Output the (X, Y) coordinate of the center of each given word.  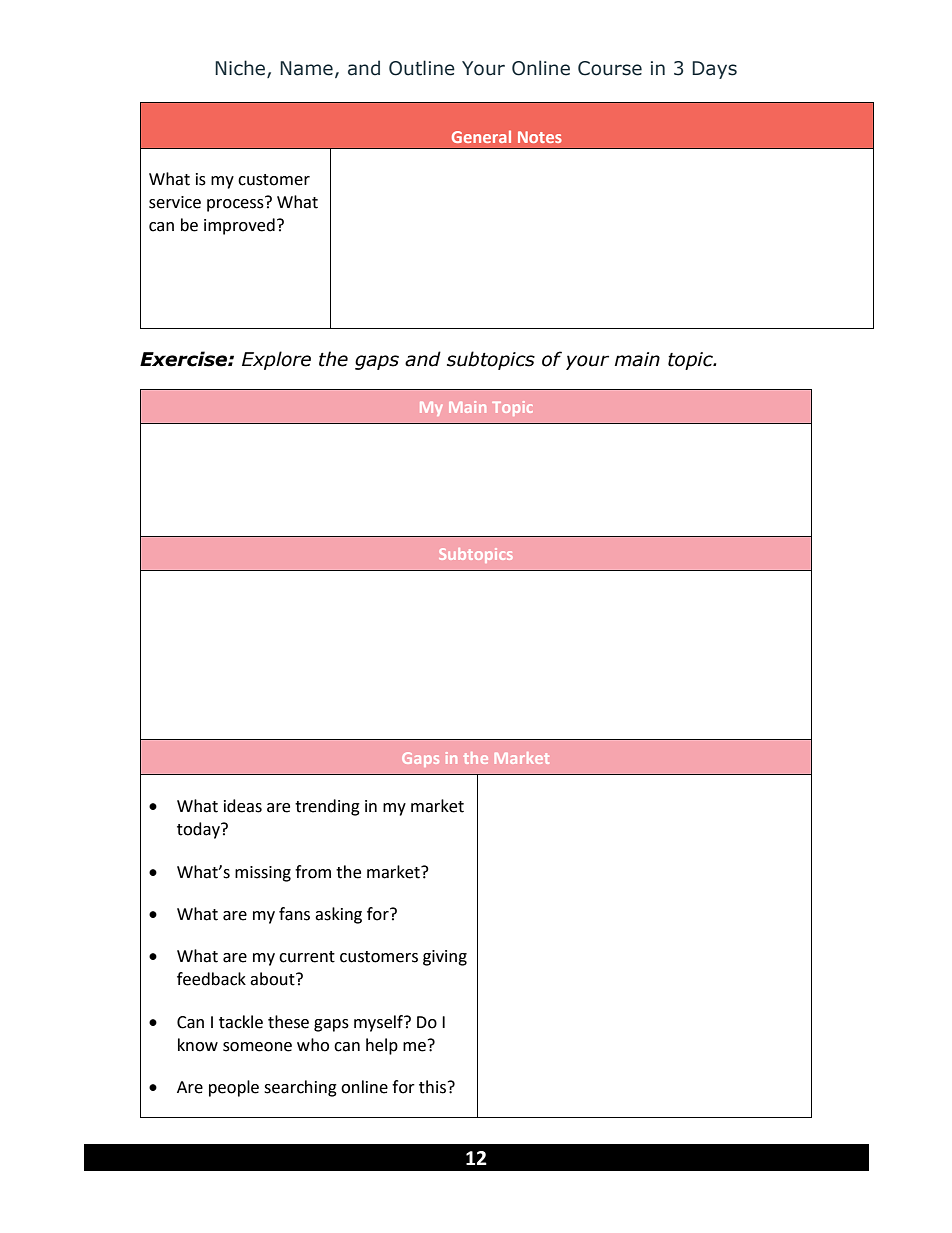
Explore (276, 360)
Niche (241, 69)
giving (445, 958)
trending (327, 807)
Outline (422, 68)
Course (610, 68)
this (432, 1087)
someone (257, 1047)
